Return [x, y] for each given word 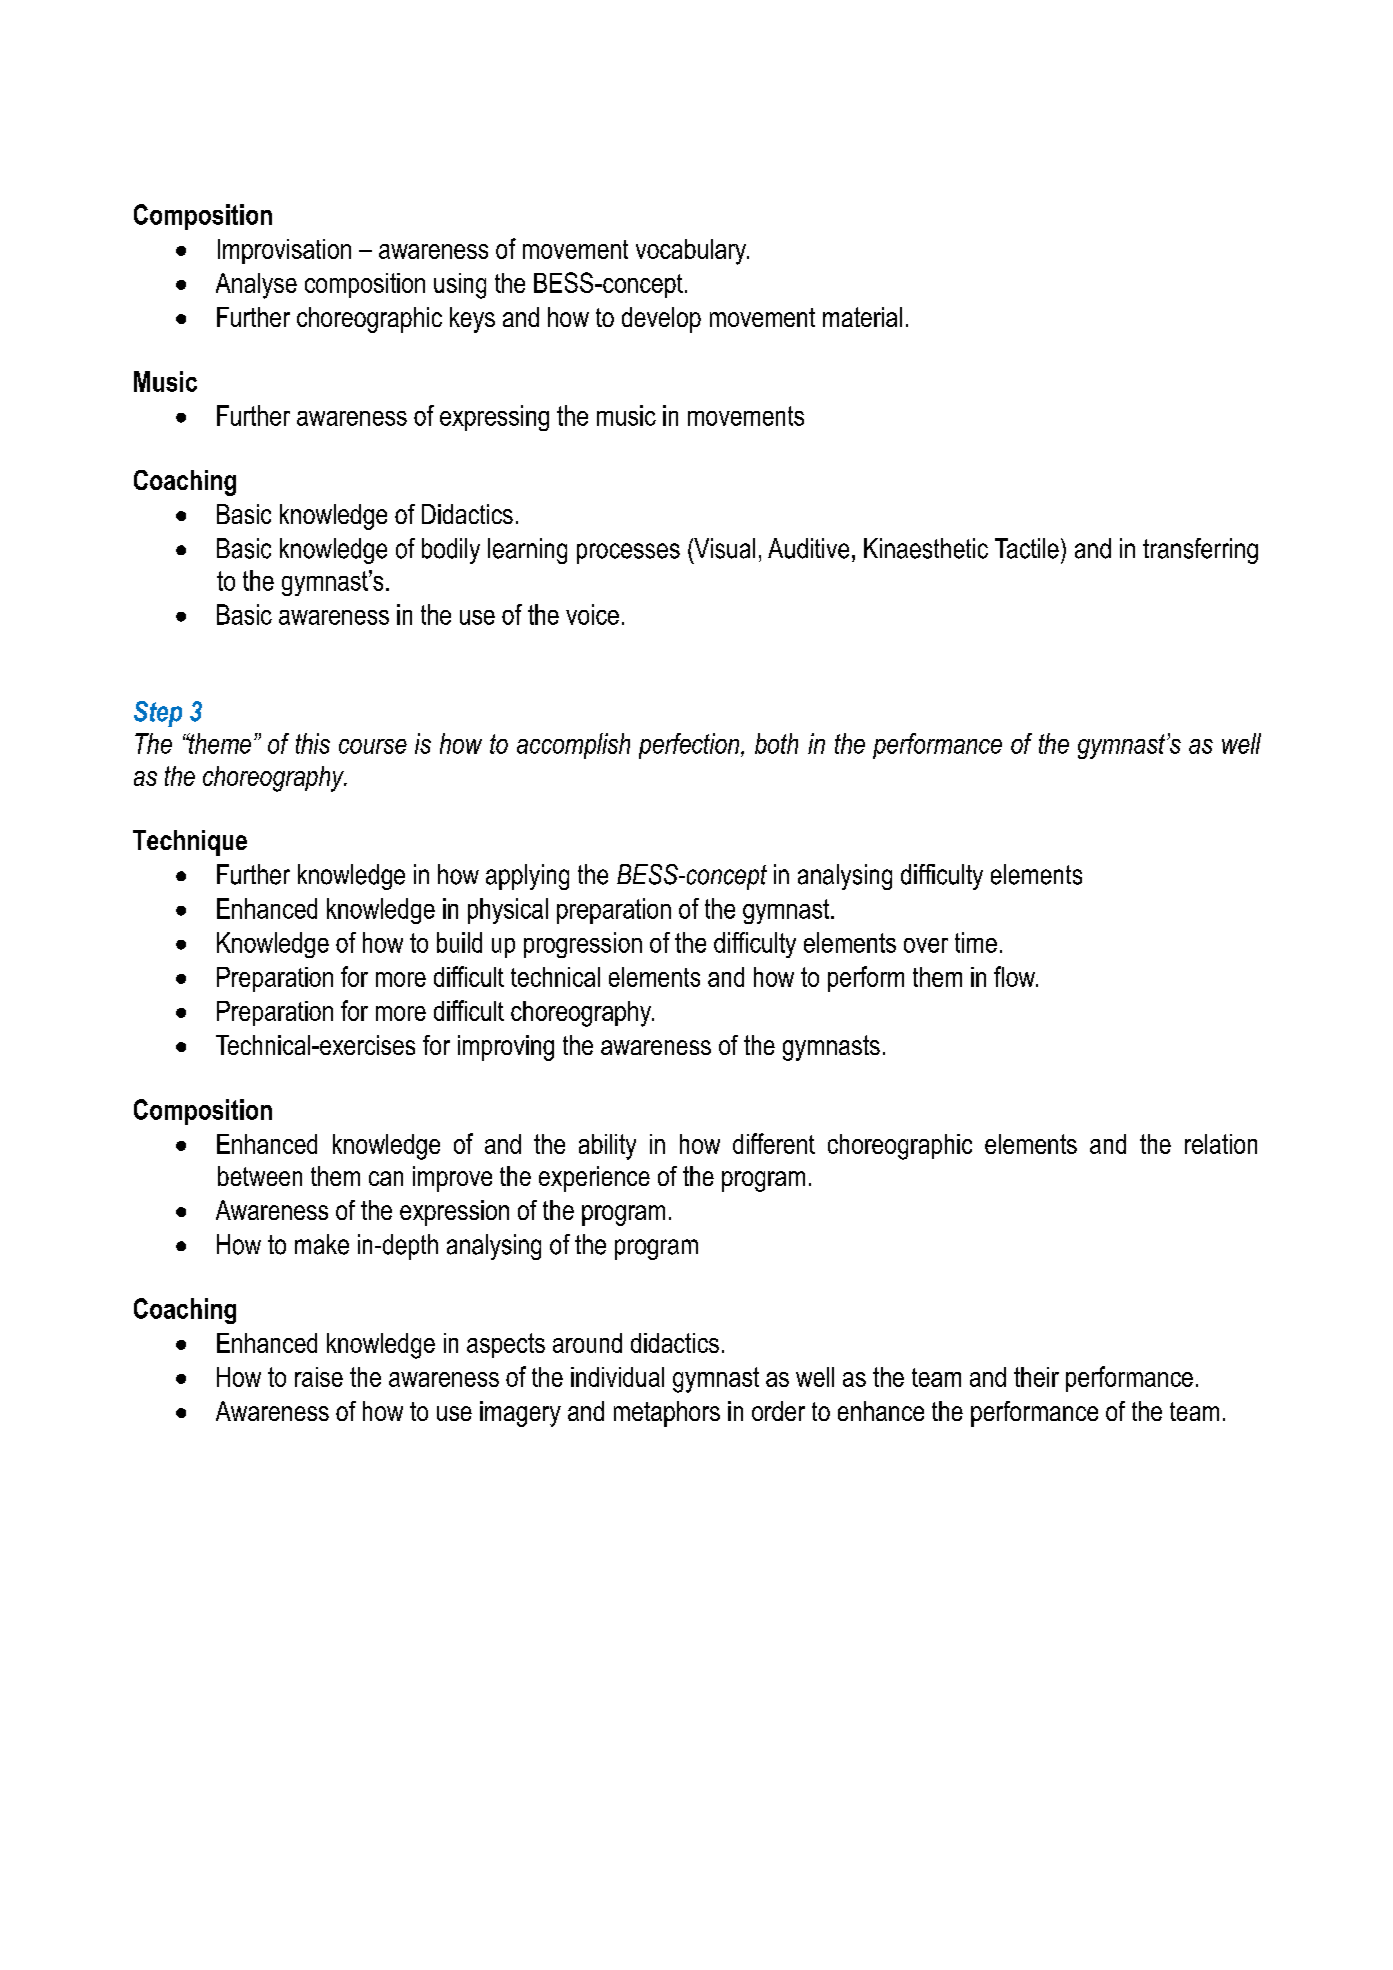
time [976, 942]
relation [1221, 1144]
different [774, 1143]
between [260, 1176]
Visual [723, 548]
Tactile [1027, 548]
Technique [190, 843]
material [862, 317]
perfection [690, 746]
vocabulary [692, 252]
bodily [451, 551]
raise [319, 1377]
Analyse [256, 286]
